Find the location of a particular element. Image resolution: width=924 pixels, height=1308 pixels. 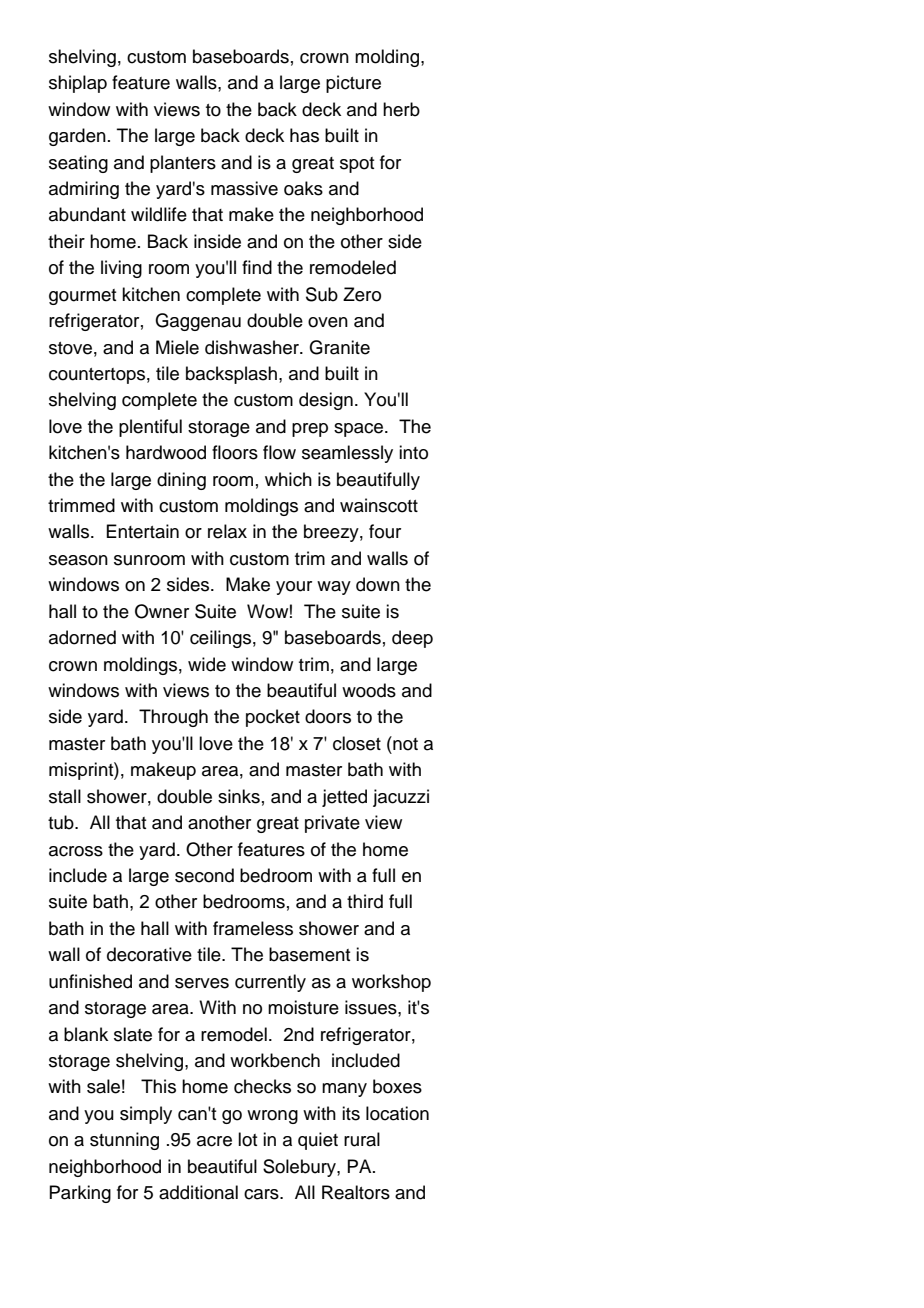

third is located at coordinates (365, 901).
